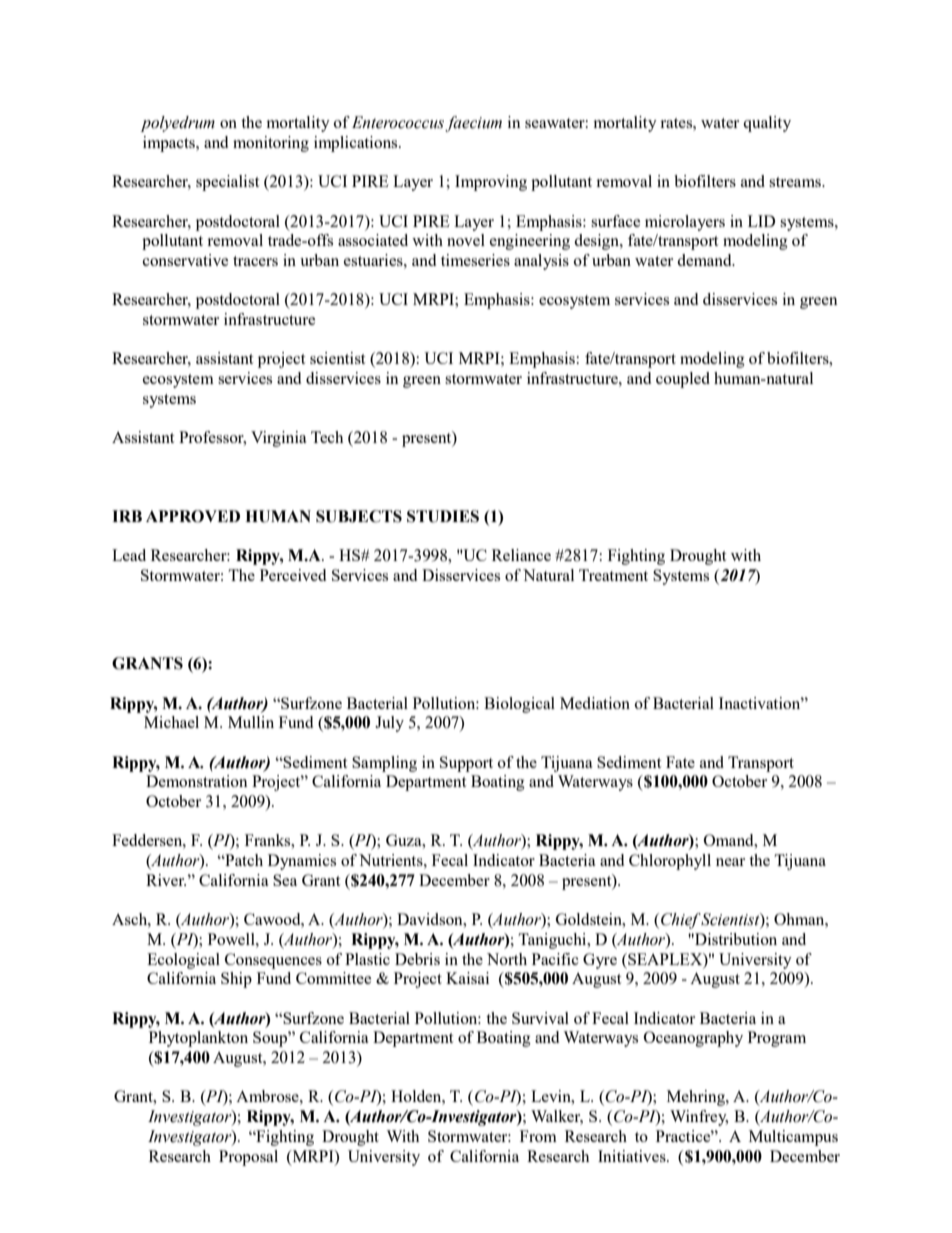 The image size is (952, 1233). Describe the element at coordinates (767, 124) in the screenshot. I see `quality` at that location.
